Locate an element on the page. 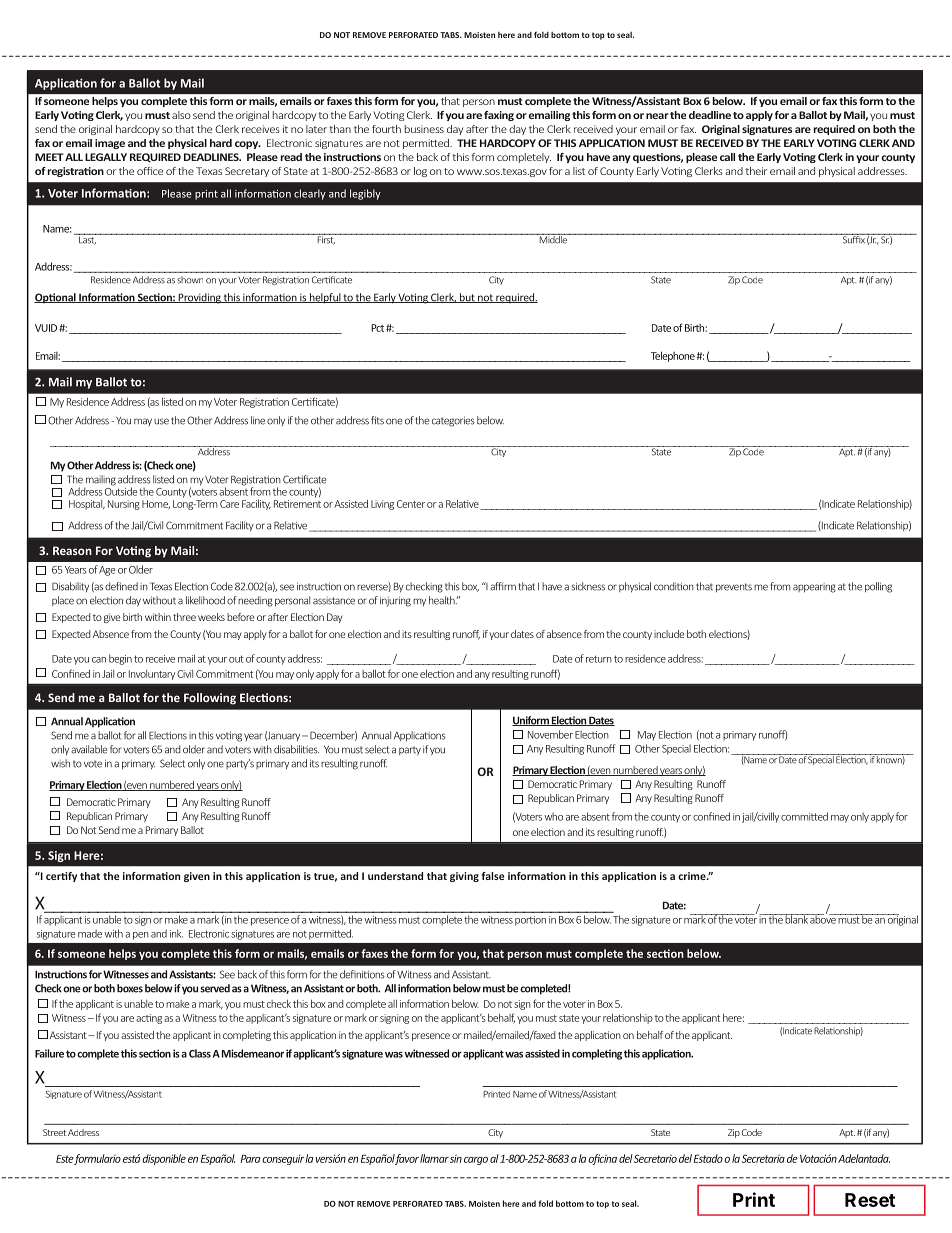 Image resolution: width=952 pixels, height=1233 pixels. Outside is located at coordinates (121, 490).
